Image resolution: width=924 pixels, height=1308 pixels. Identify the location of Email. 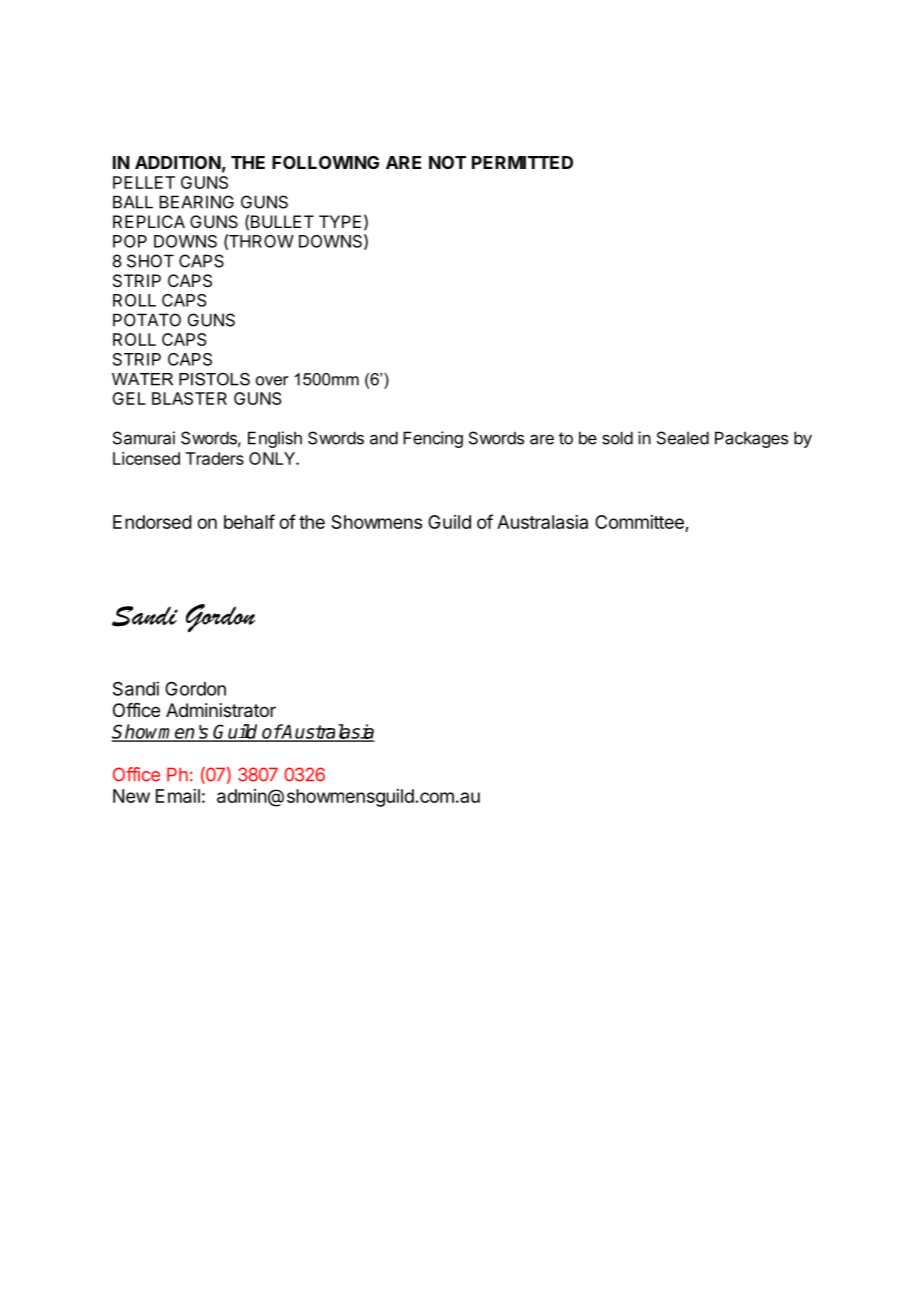
(178, 796).
